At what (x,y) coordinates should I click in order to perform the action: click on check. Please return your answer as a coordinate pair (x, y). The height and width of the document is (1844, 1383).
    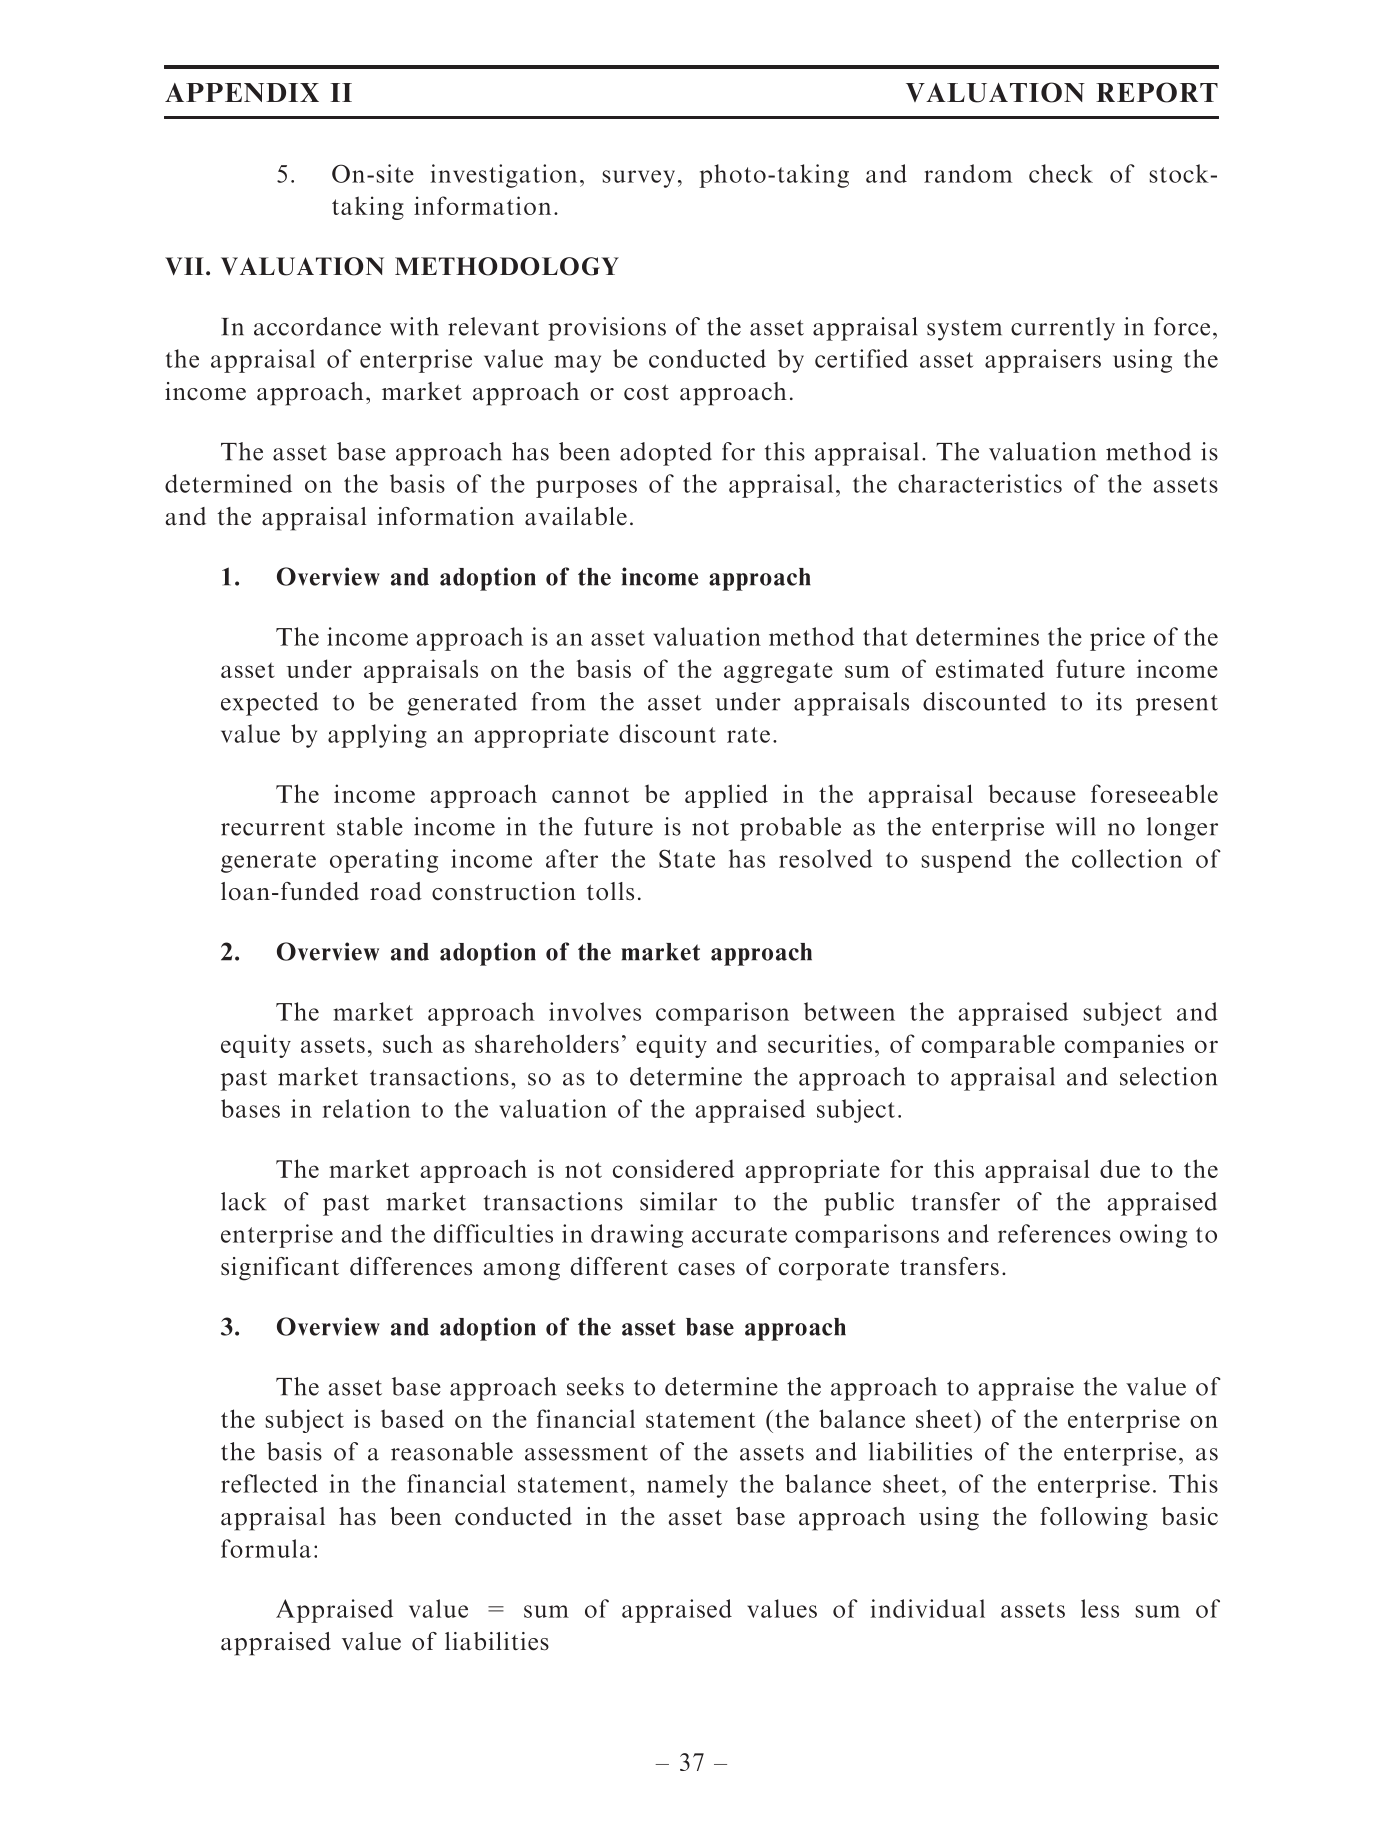
    Looking at the image, I should click on (1061, 173).
